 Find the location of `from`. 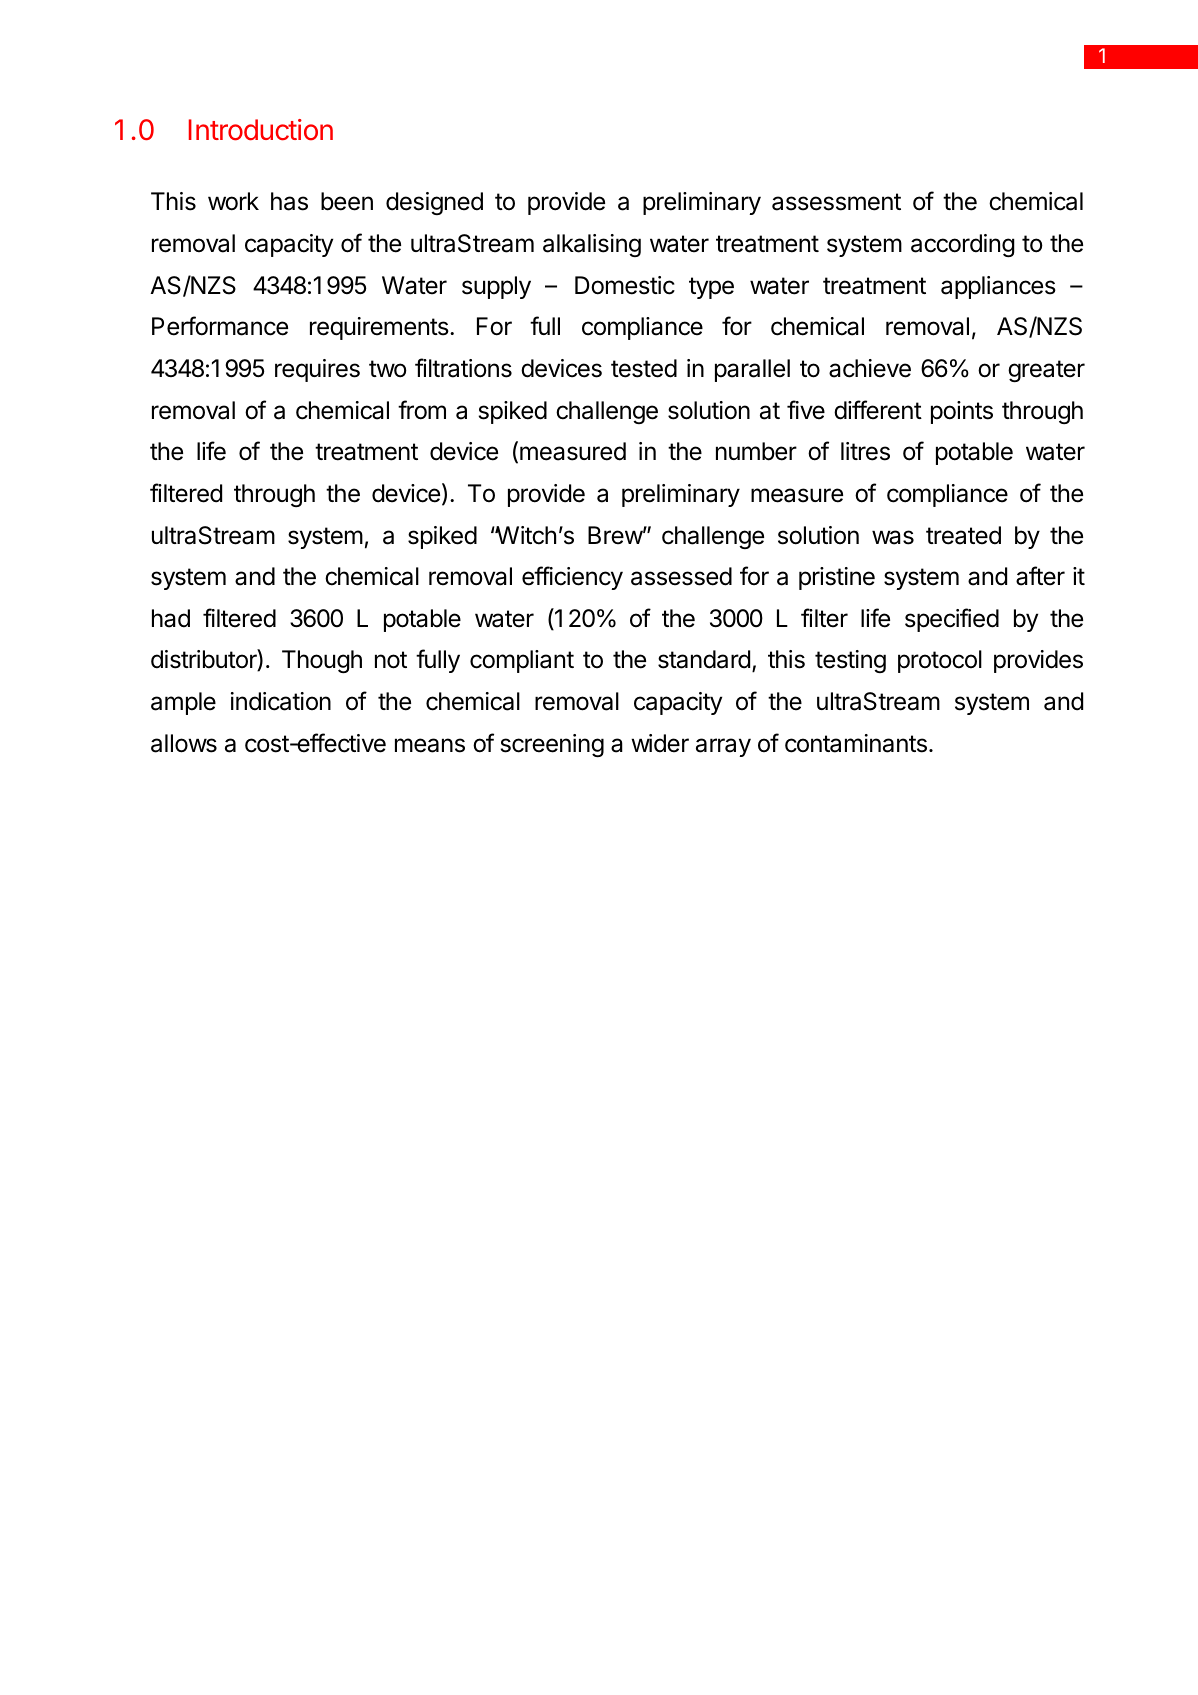

from is located at coordinates (422, 410).
